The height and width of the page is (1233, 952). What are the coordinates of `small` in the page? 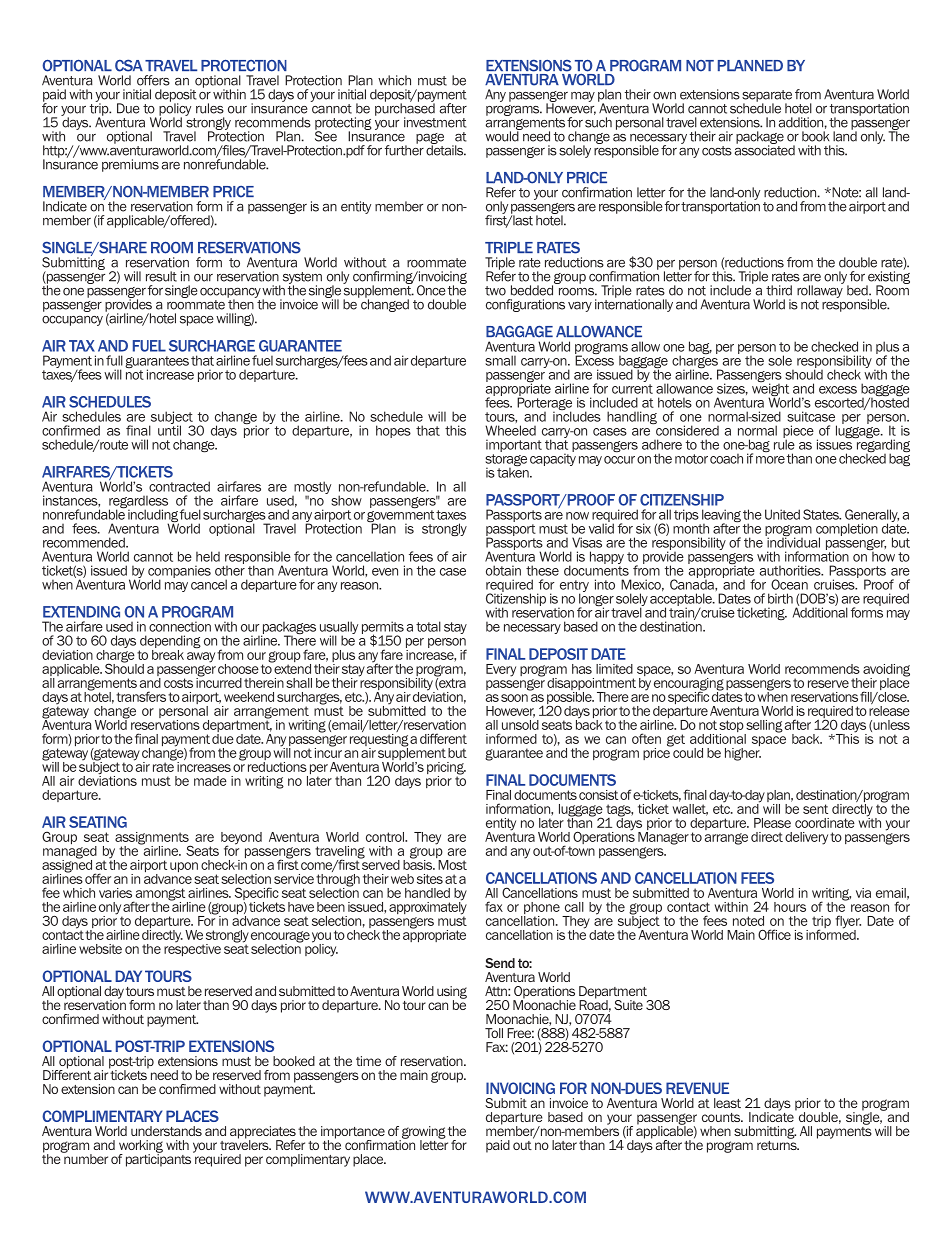 It's located at (500, 360).
